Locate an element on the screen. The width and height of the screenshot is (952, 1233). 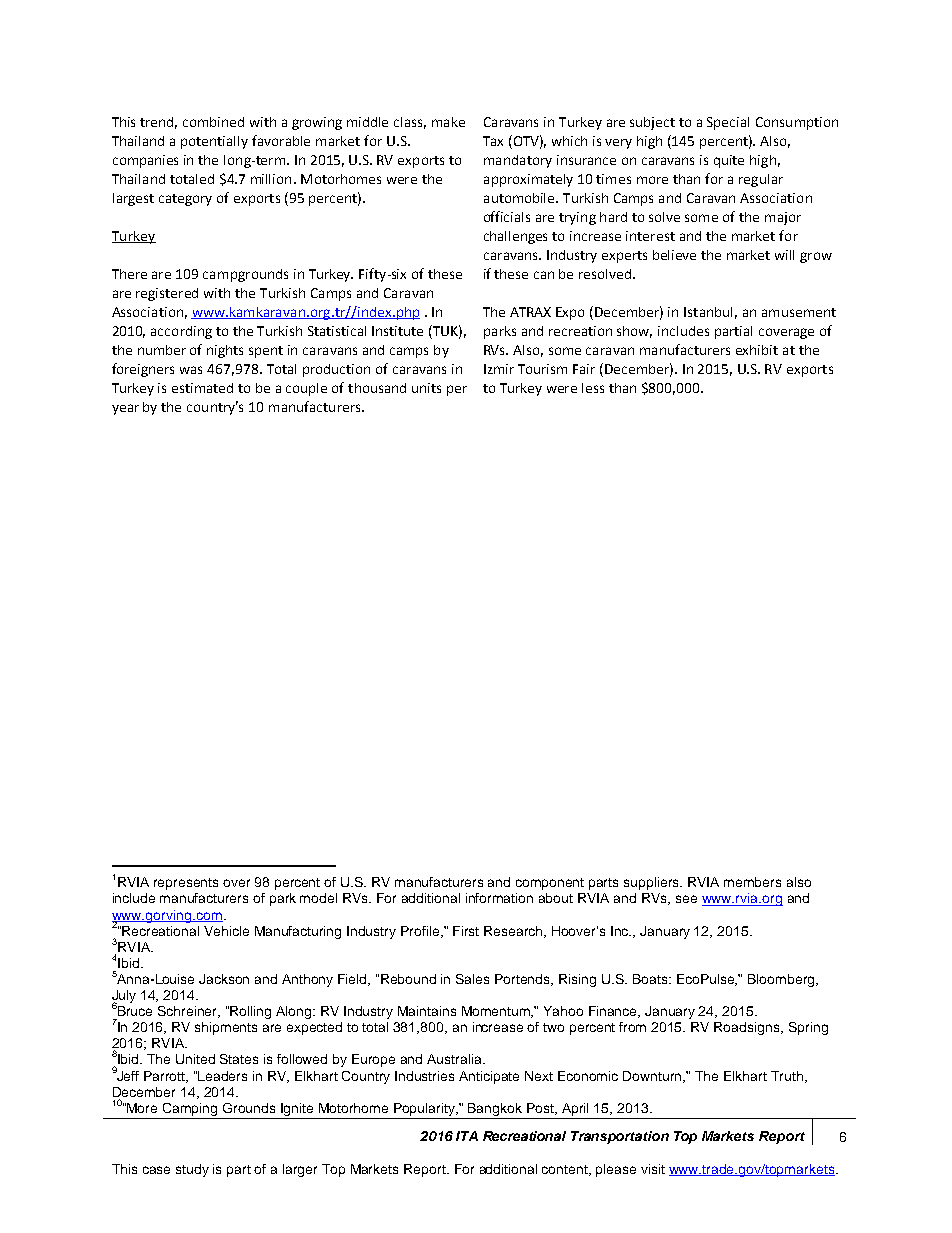
exhibit is located at coordinates (757, 350).
